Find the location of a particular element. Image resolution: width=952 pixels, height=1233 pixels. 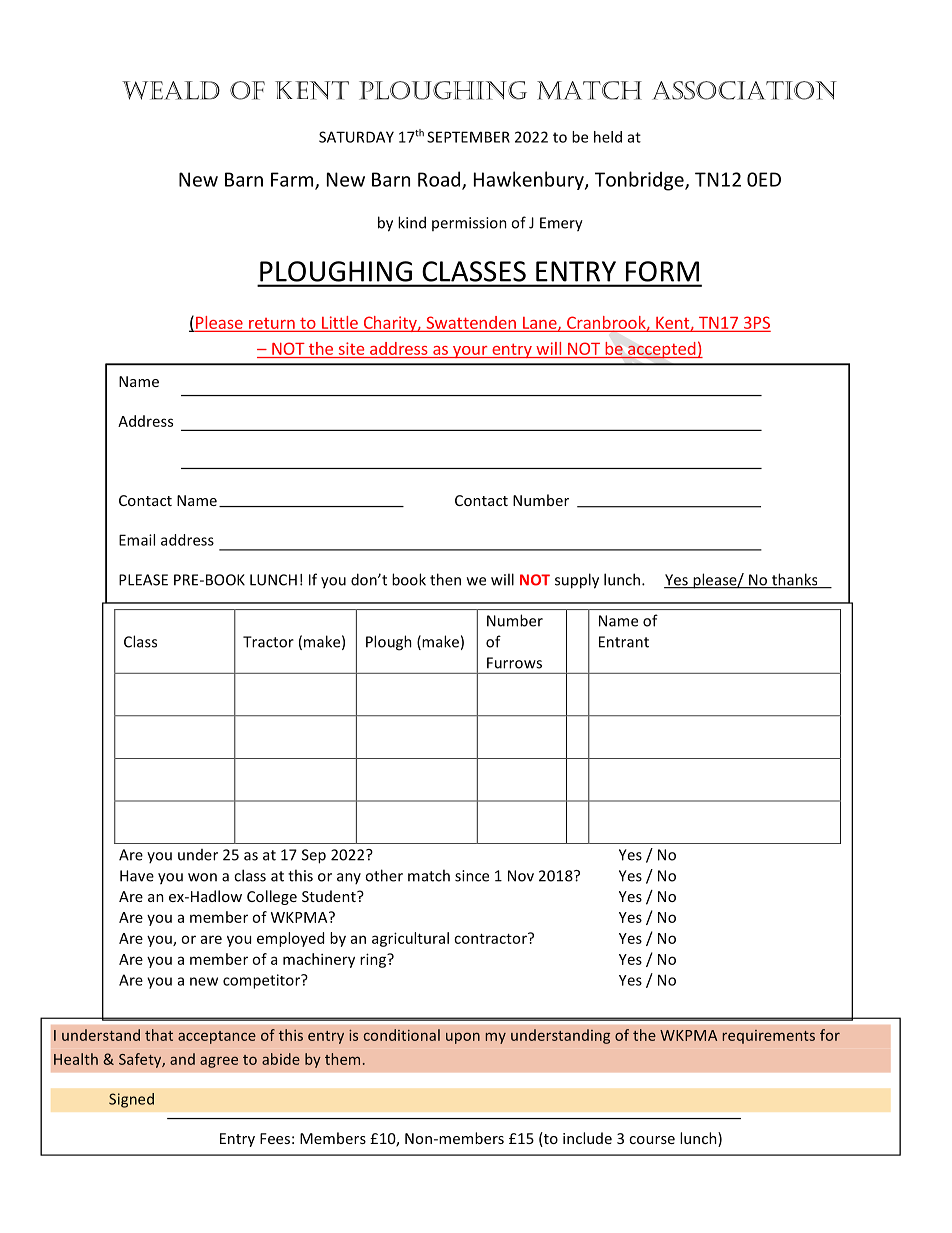

ASSOCIATION is located at coordinates (744, 90).
